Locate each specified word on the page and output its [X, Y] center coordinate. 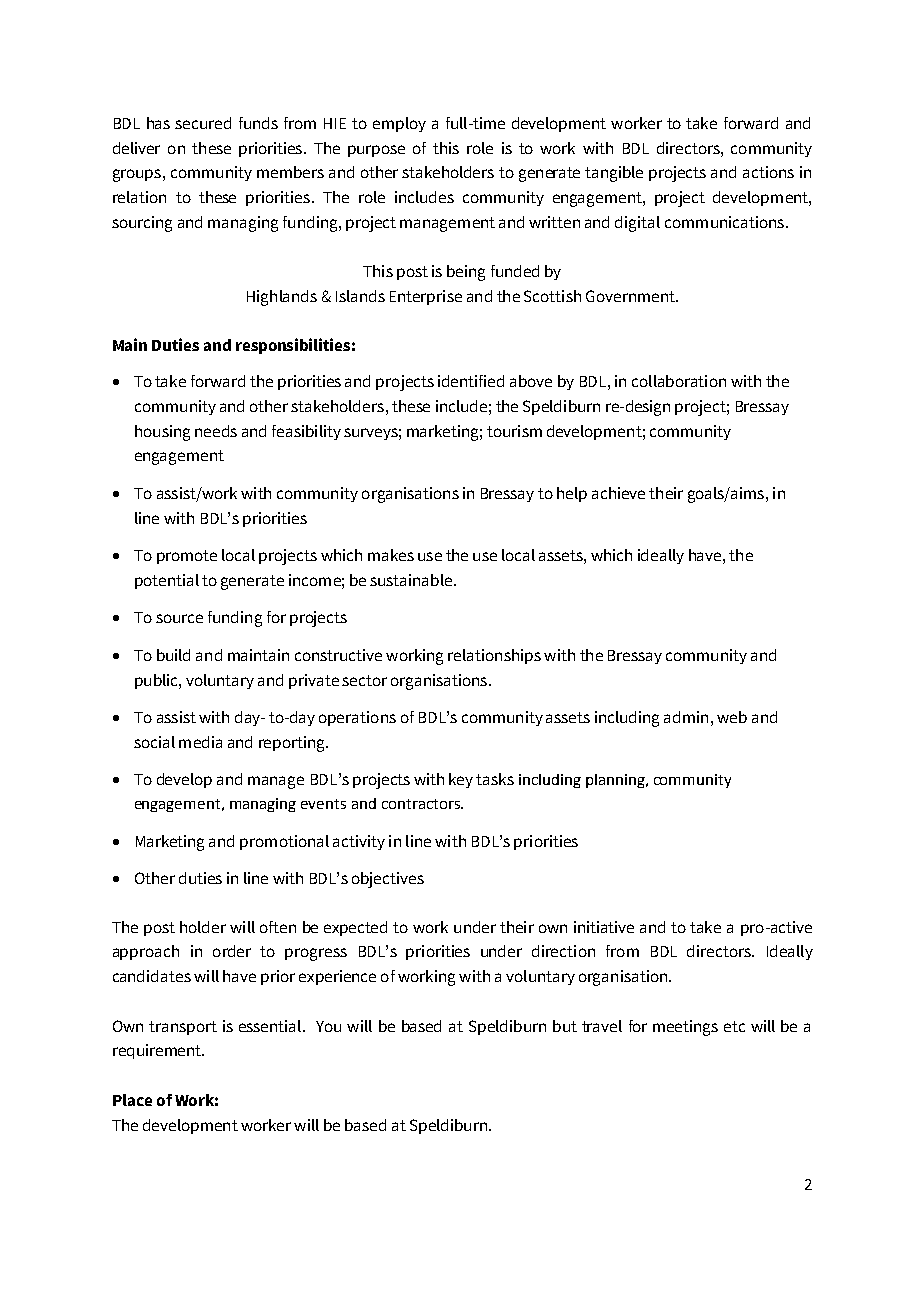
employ [399, 124]
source [179, 618]
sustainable [411, 580]
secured [203, 123]
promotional [284, 842]
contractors [422, 804]
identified [471, 381]
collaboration [679, 381]
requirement [158, 1051]
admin [686, 717]
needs [216, 431]
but [565, 1026]
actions [768, 172]
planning [616, 781]
